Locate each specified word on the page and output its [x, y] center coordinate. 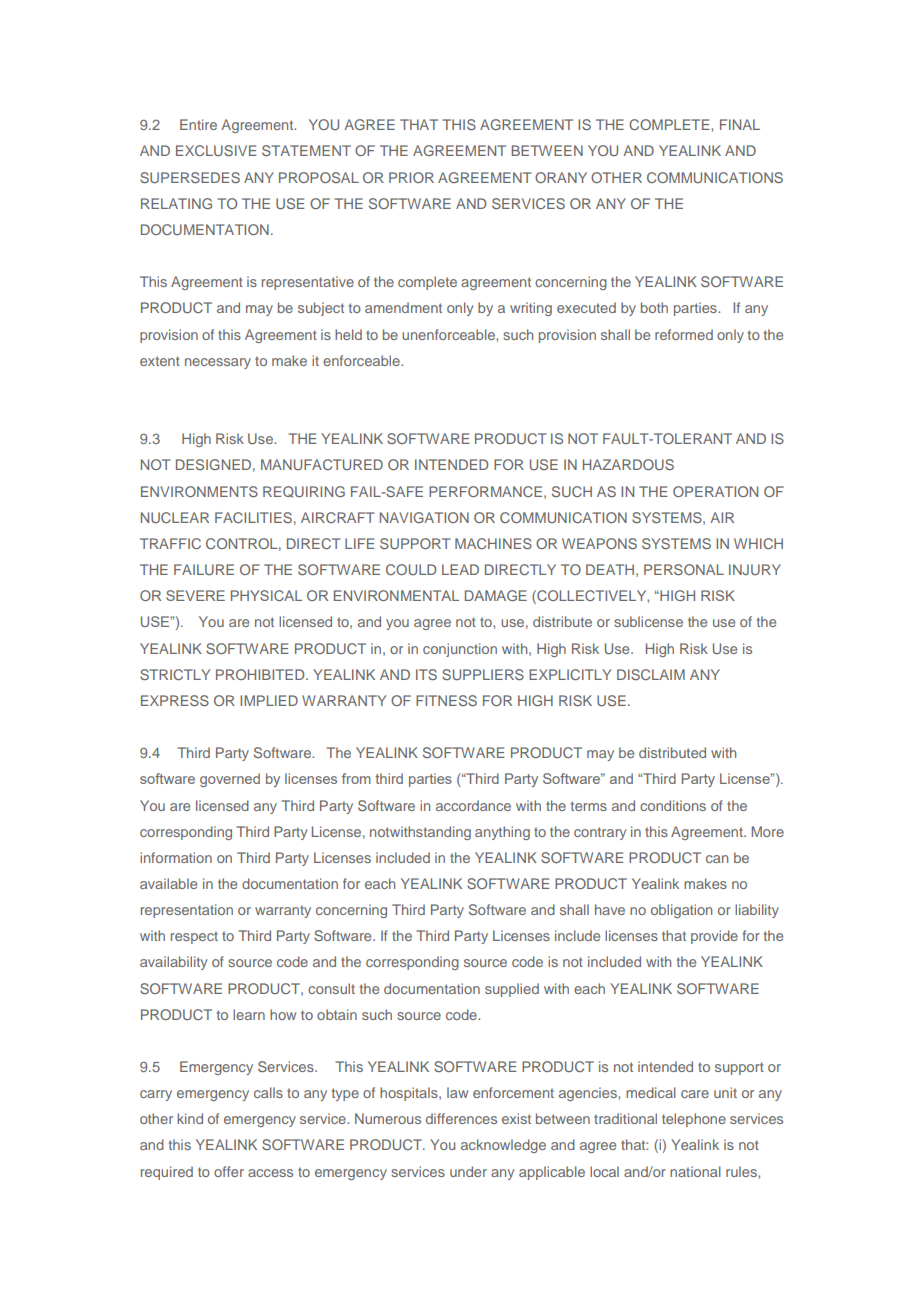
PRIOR [411, 177]
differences [461, 1118]
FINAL [740, 124]
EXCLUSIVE [216, 150]
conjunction [460, 650]
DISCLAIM [651, 674]
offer [229, 1171]
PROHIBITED [261, 674]
